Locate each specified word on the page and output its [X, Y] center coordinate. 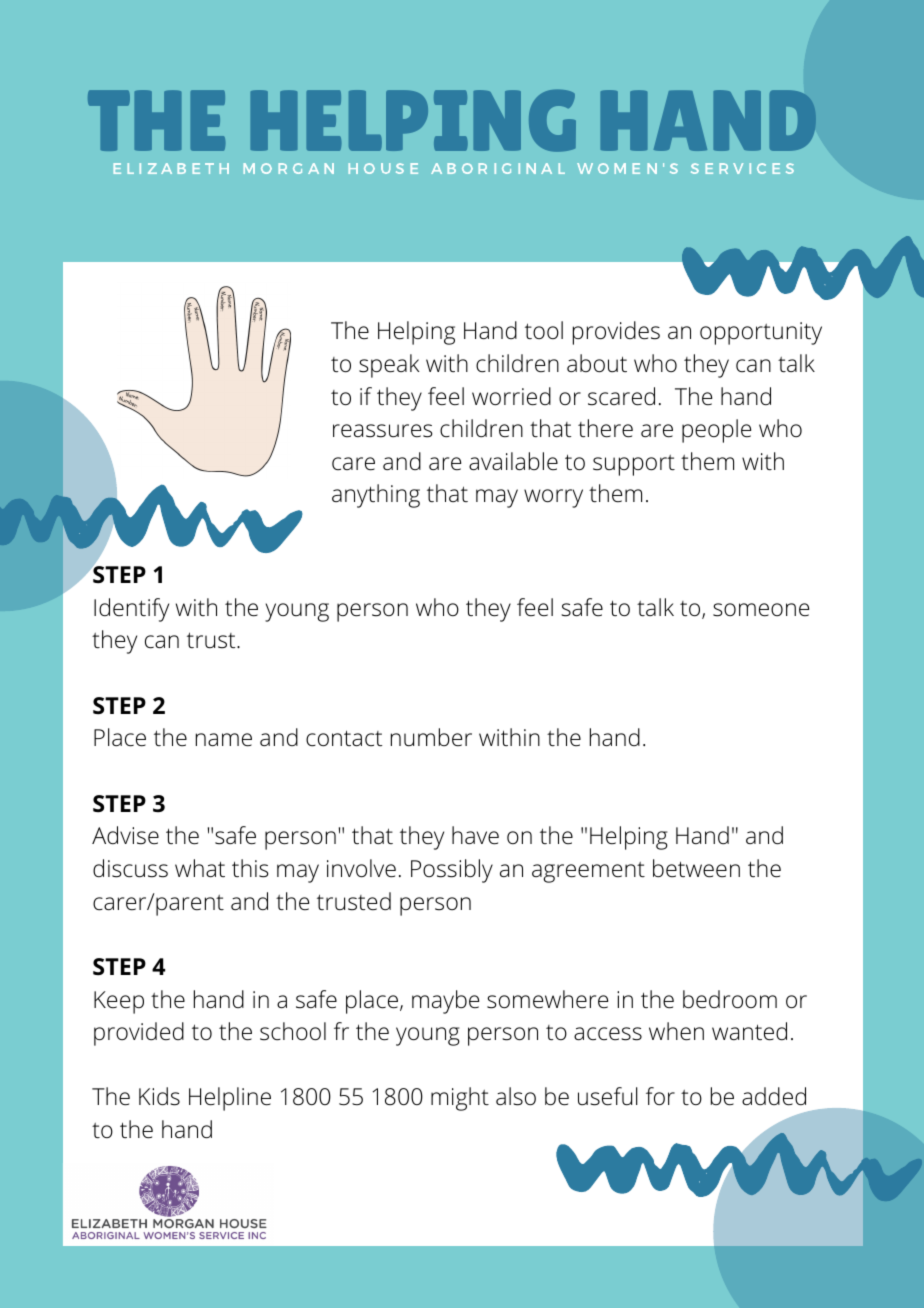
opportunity [761, 333]
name [224, 740]
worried [511, 396]
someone [761, 610]
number [431, 737]
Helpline [230, 1099]
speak [389, 366]
